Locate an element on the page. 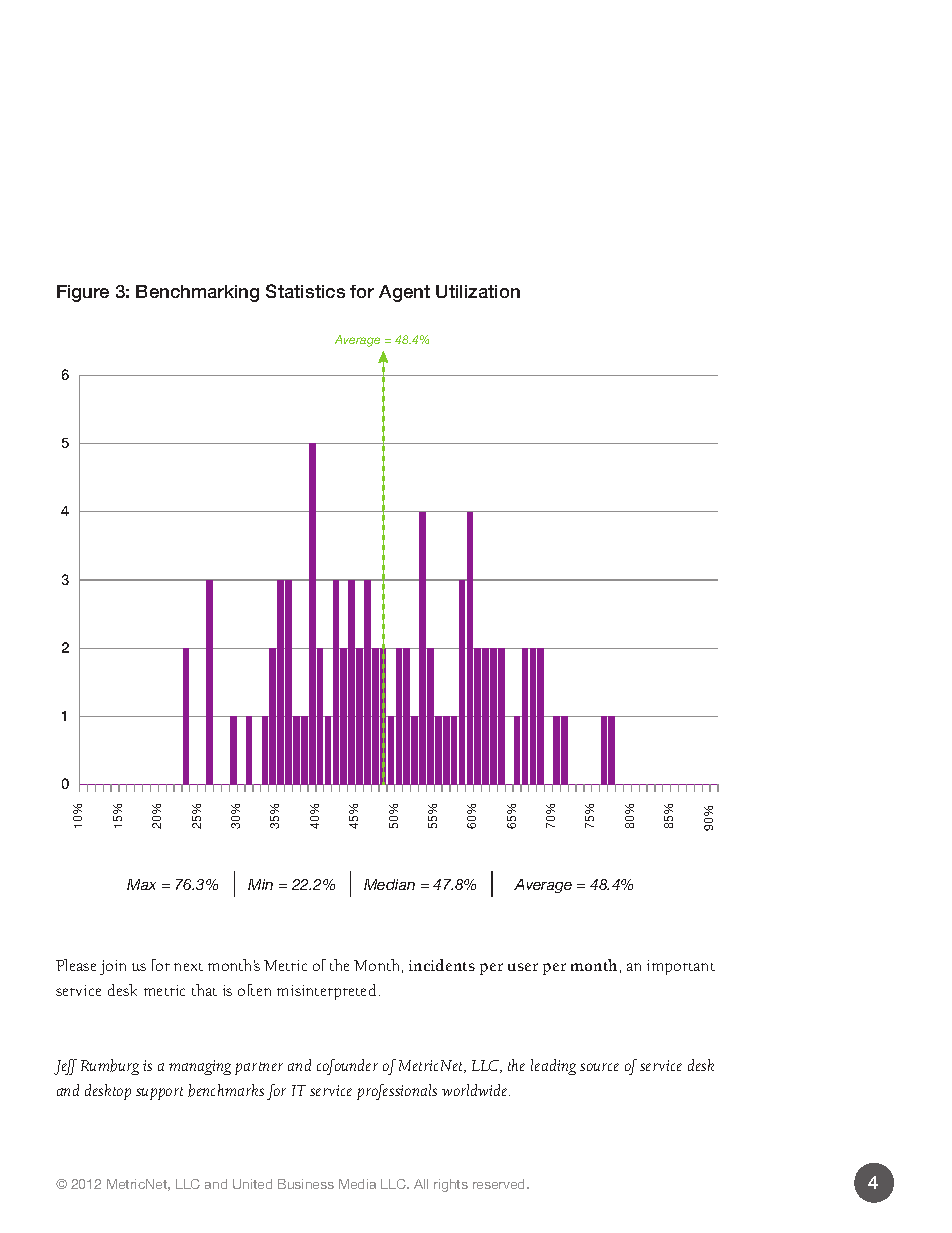  join is located at coordinates (113, 967).
